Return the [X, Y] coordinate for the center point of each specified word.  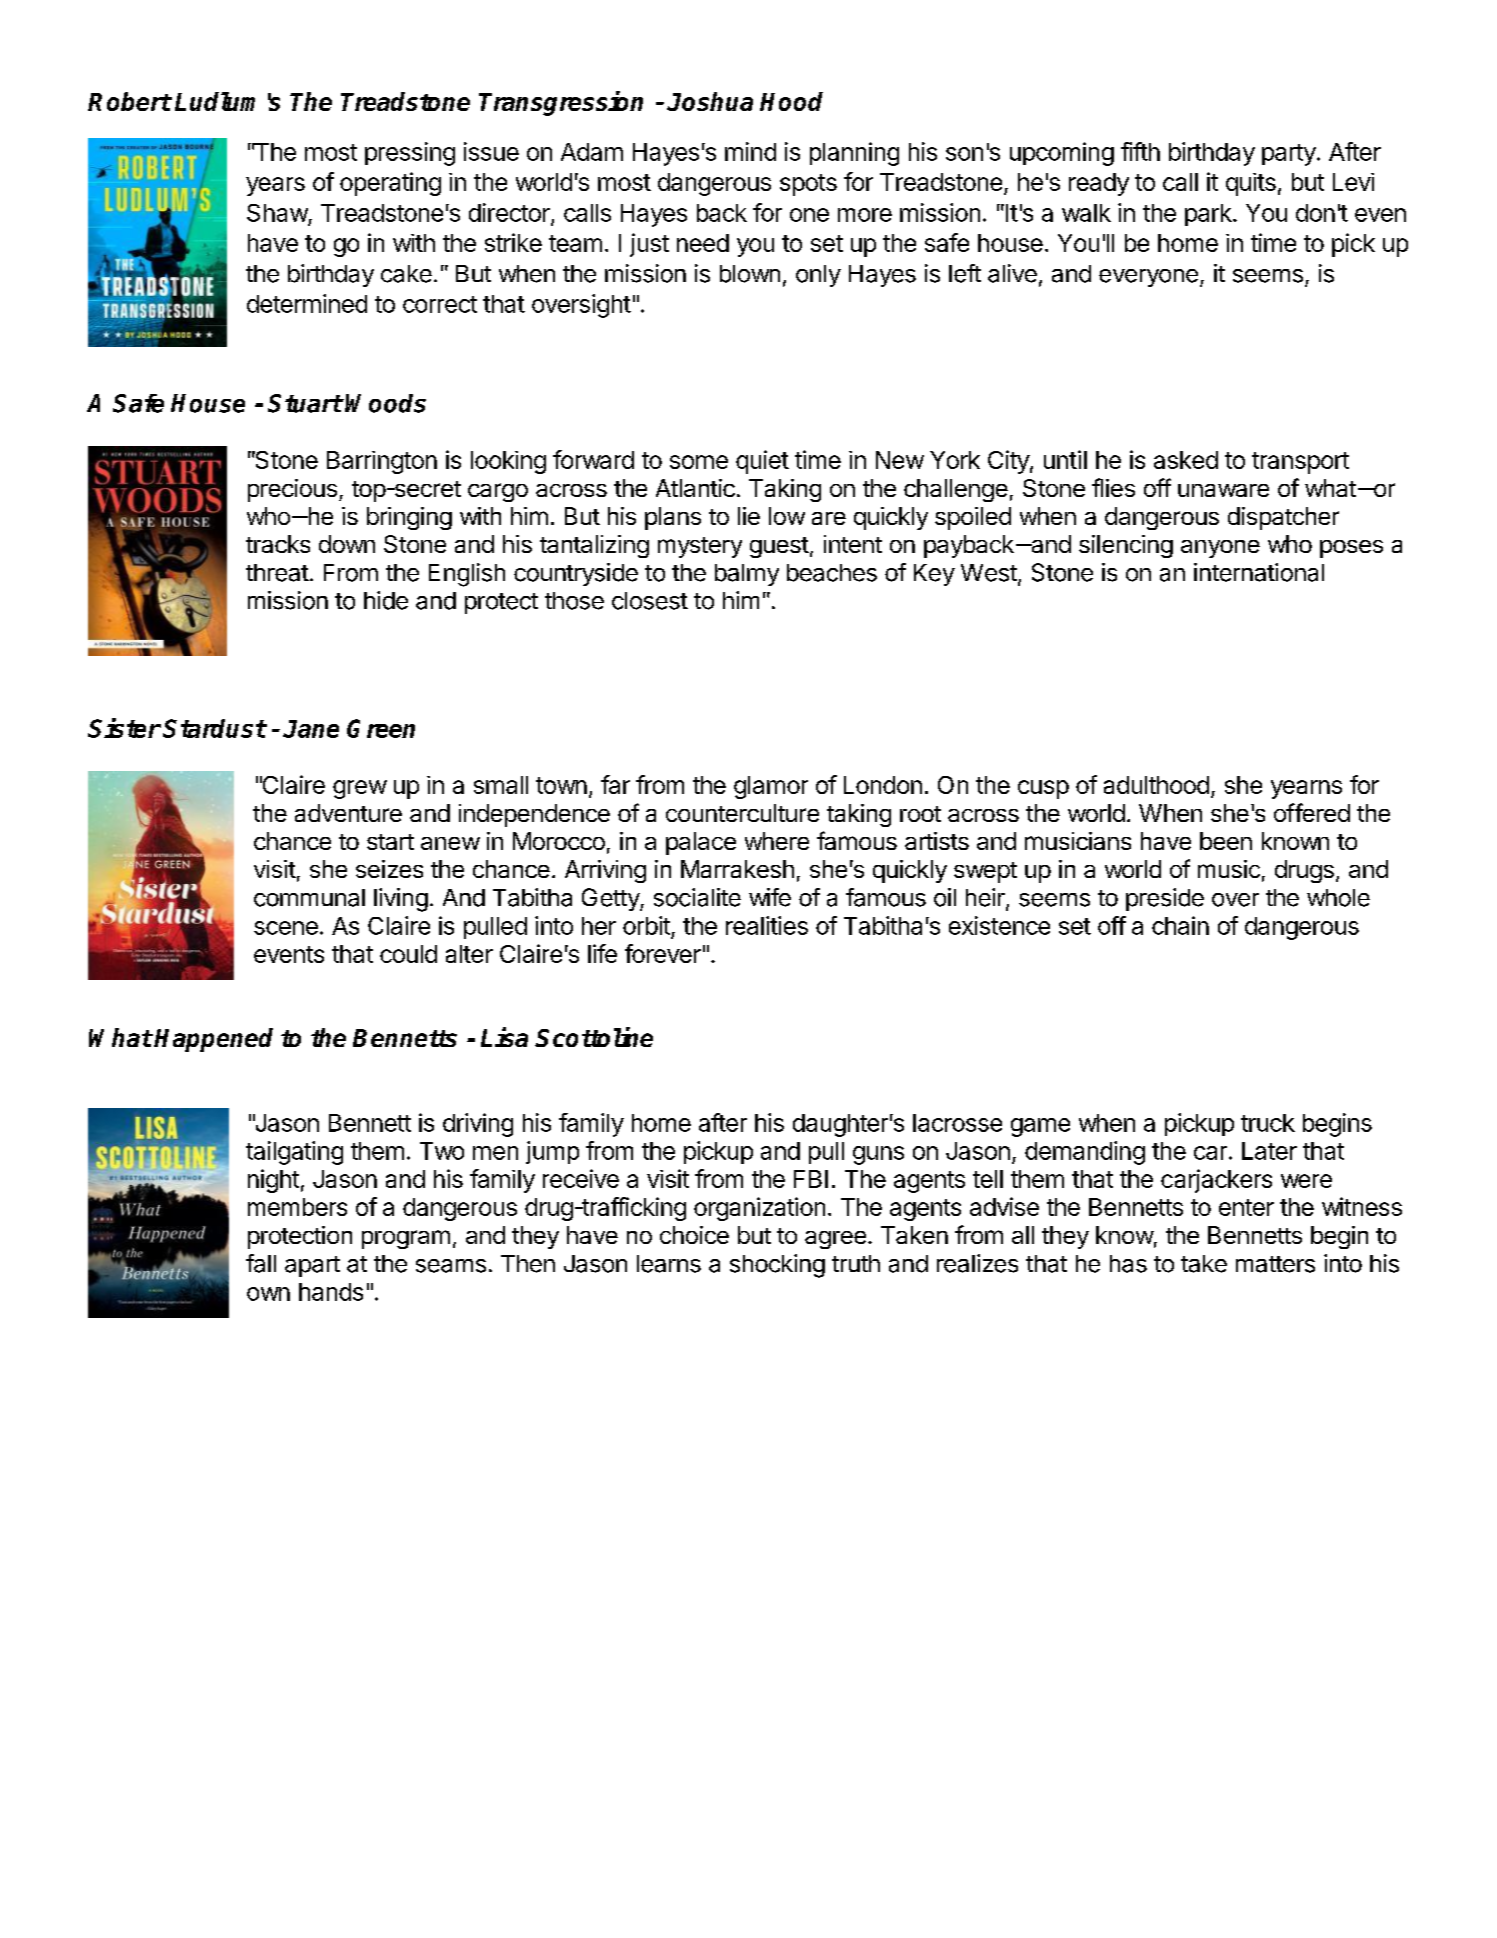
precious [292, 490]
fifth [1140, 151]
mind [750, 151]
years [275, 186]
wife [770, 897]
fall [261, 1263]
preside [1165, 899]
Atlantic [695, 488]
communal [309, 898]
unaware [1223, 490]
